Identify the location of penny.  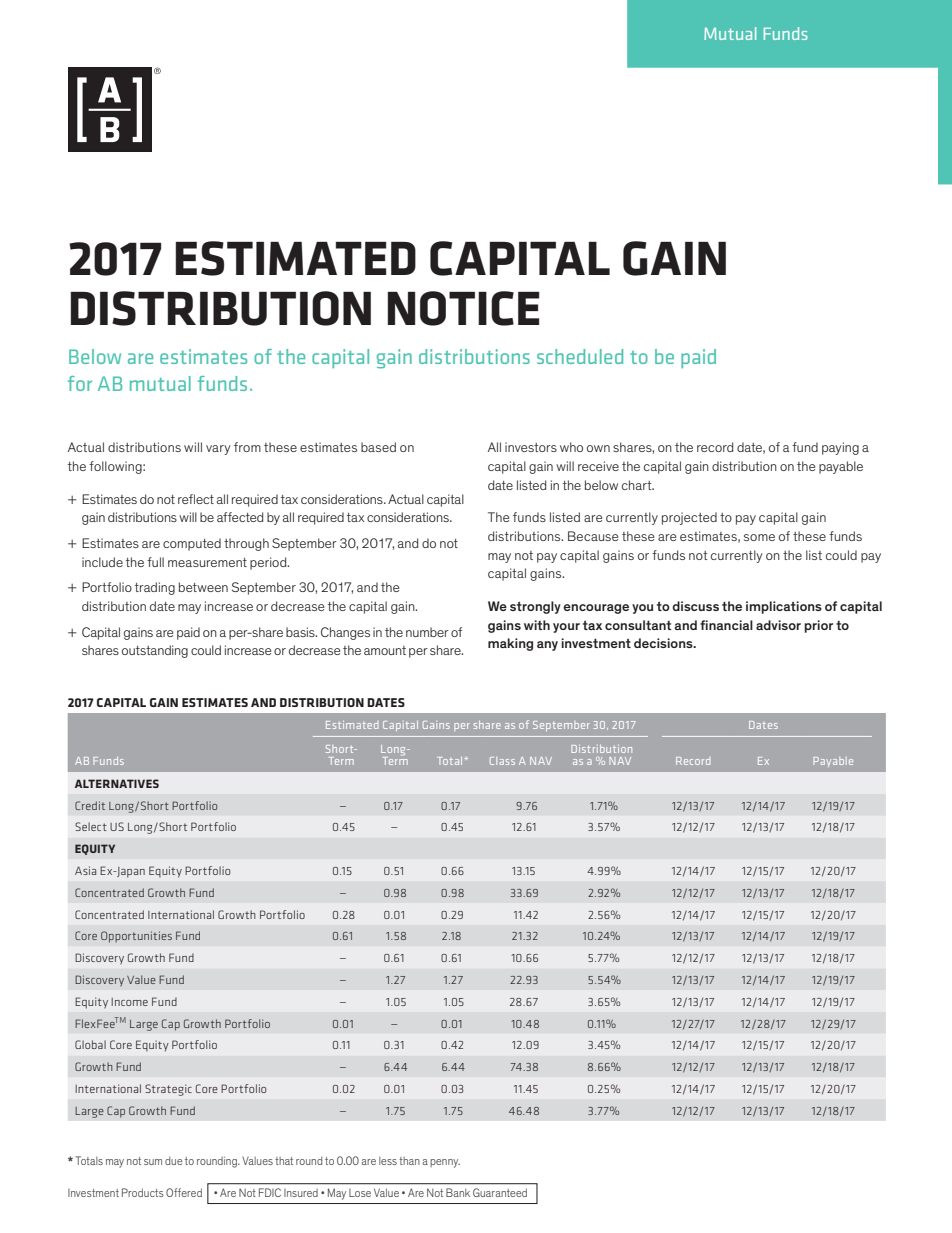
(445, 1163).
